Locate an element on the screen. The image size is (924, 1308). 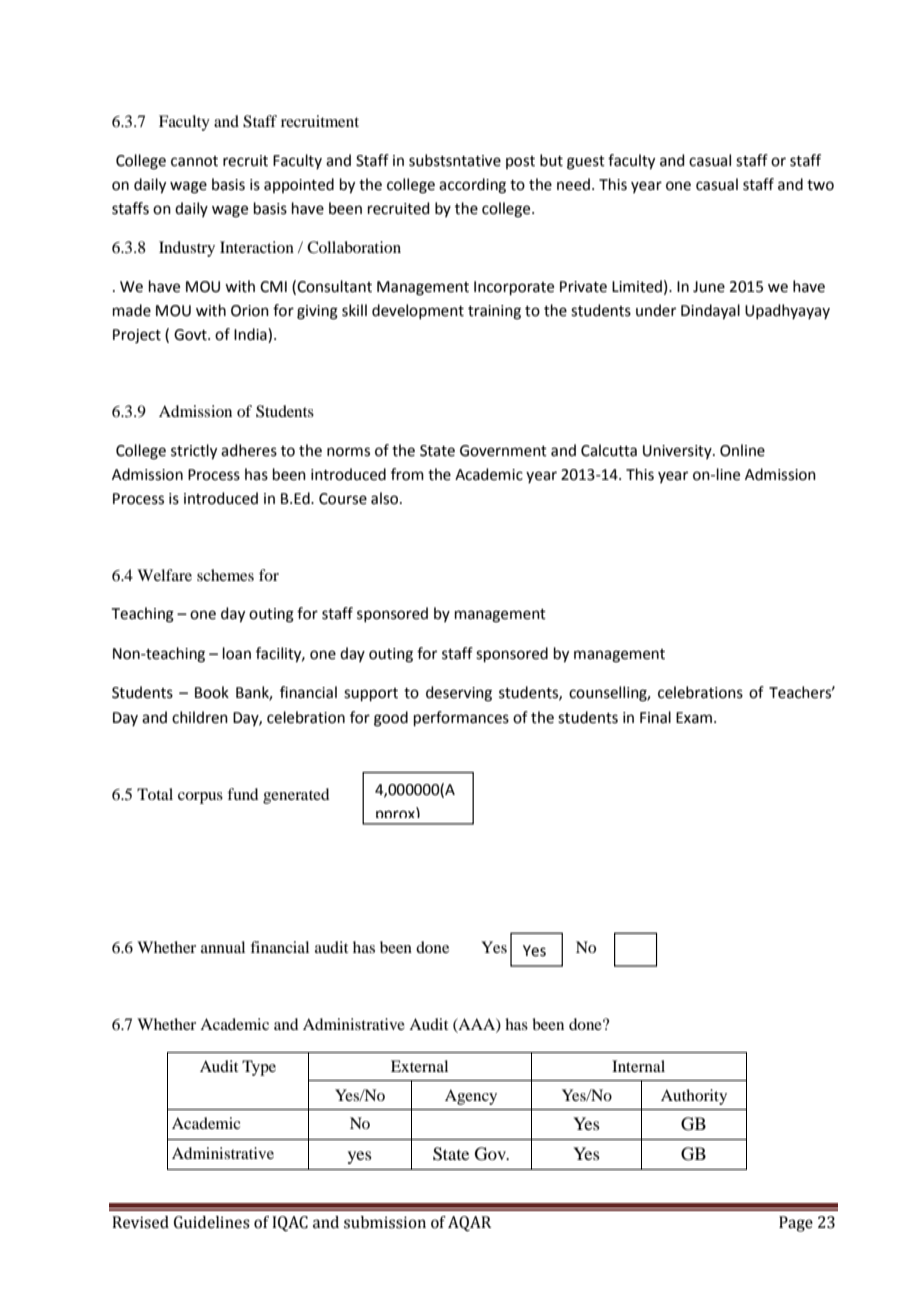
schemes is located at coordinates (225, 575).
